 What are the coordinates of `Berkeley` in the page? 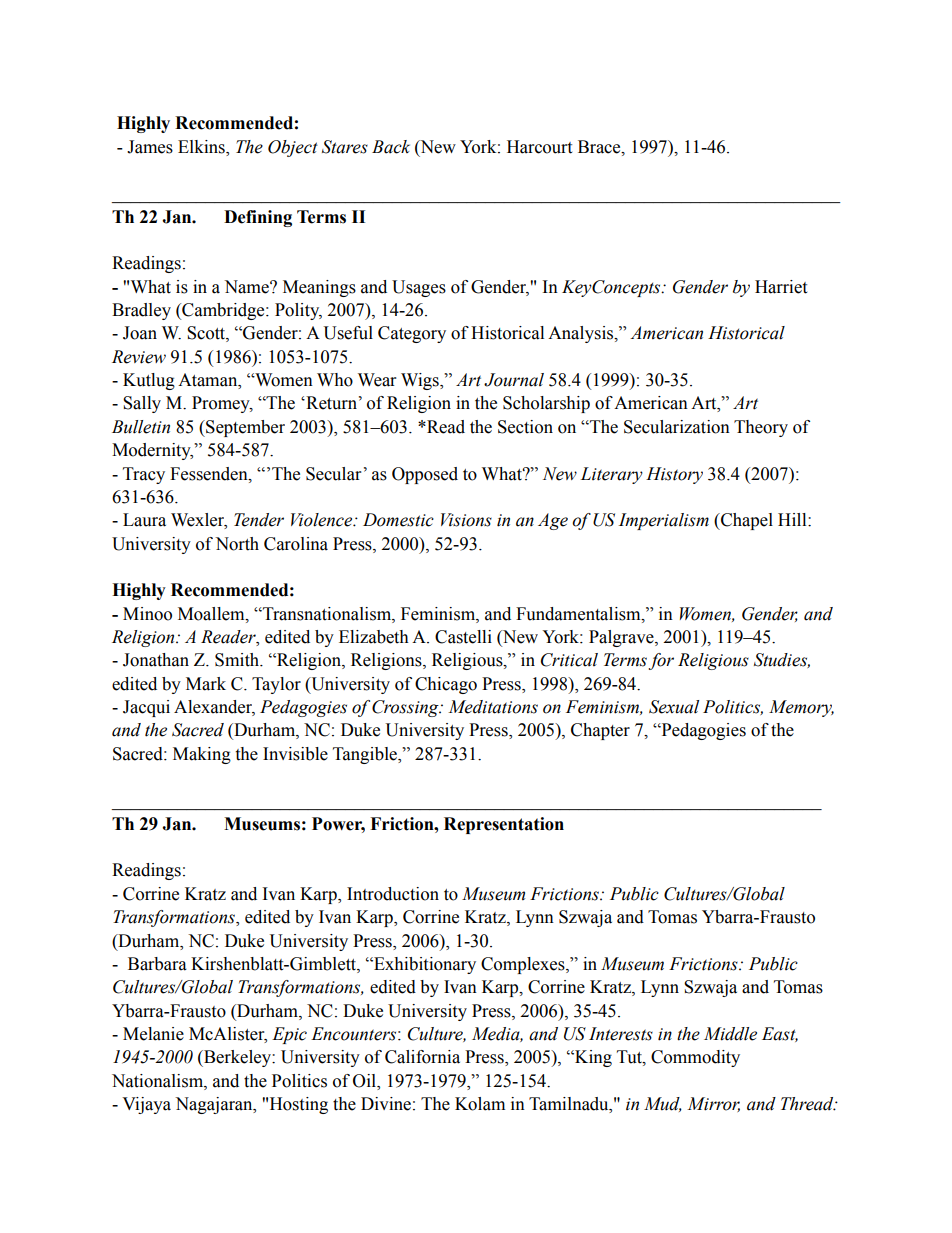 It's located at (237, 1058).
